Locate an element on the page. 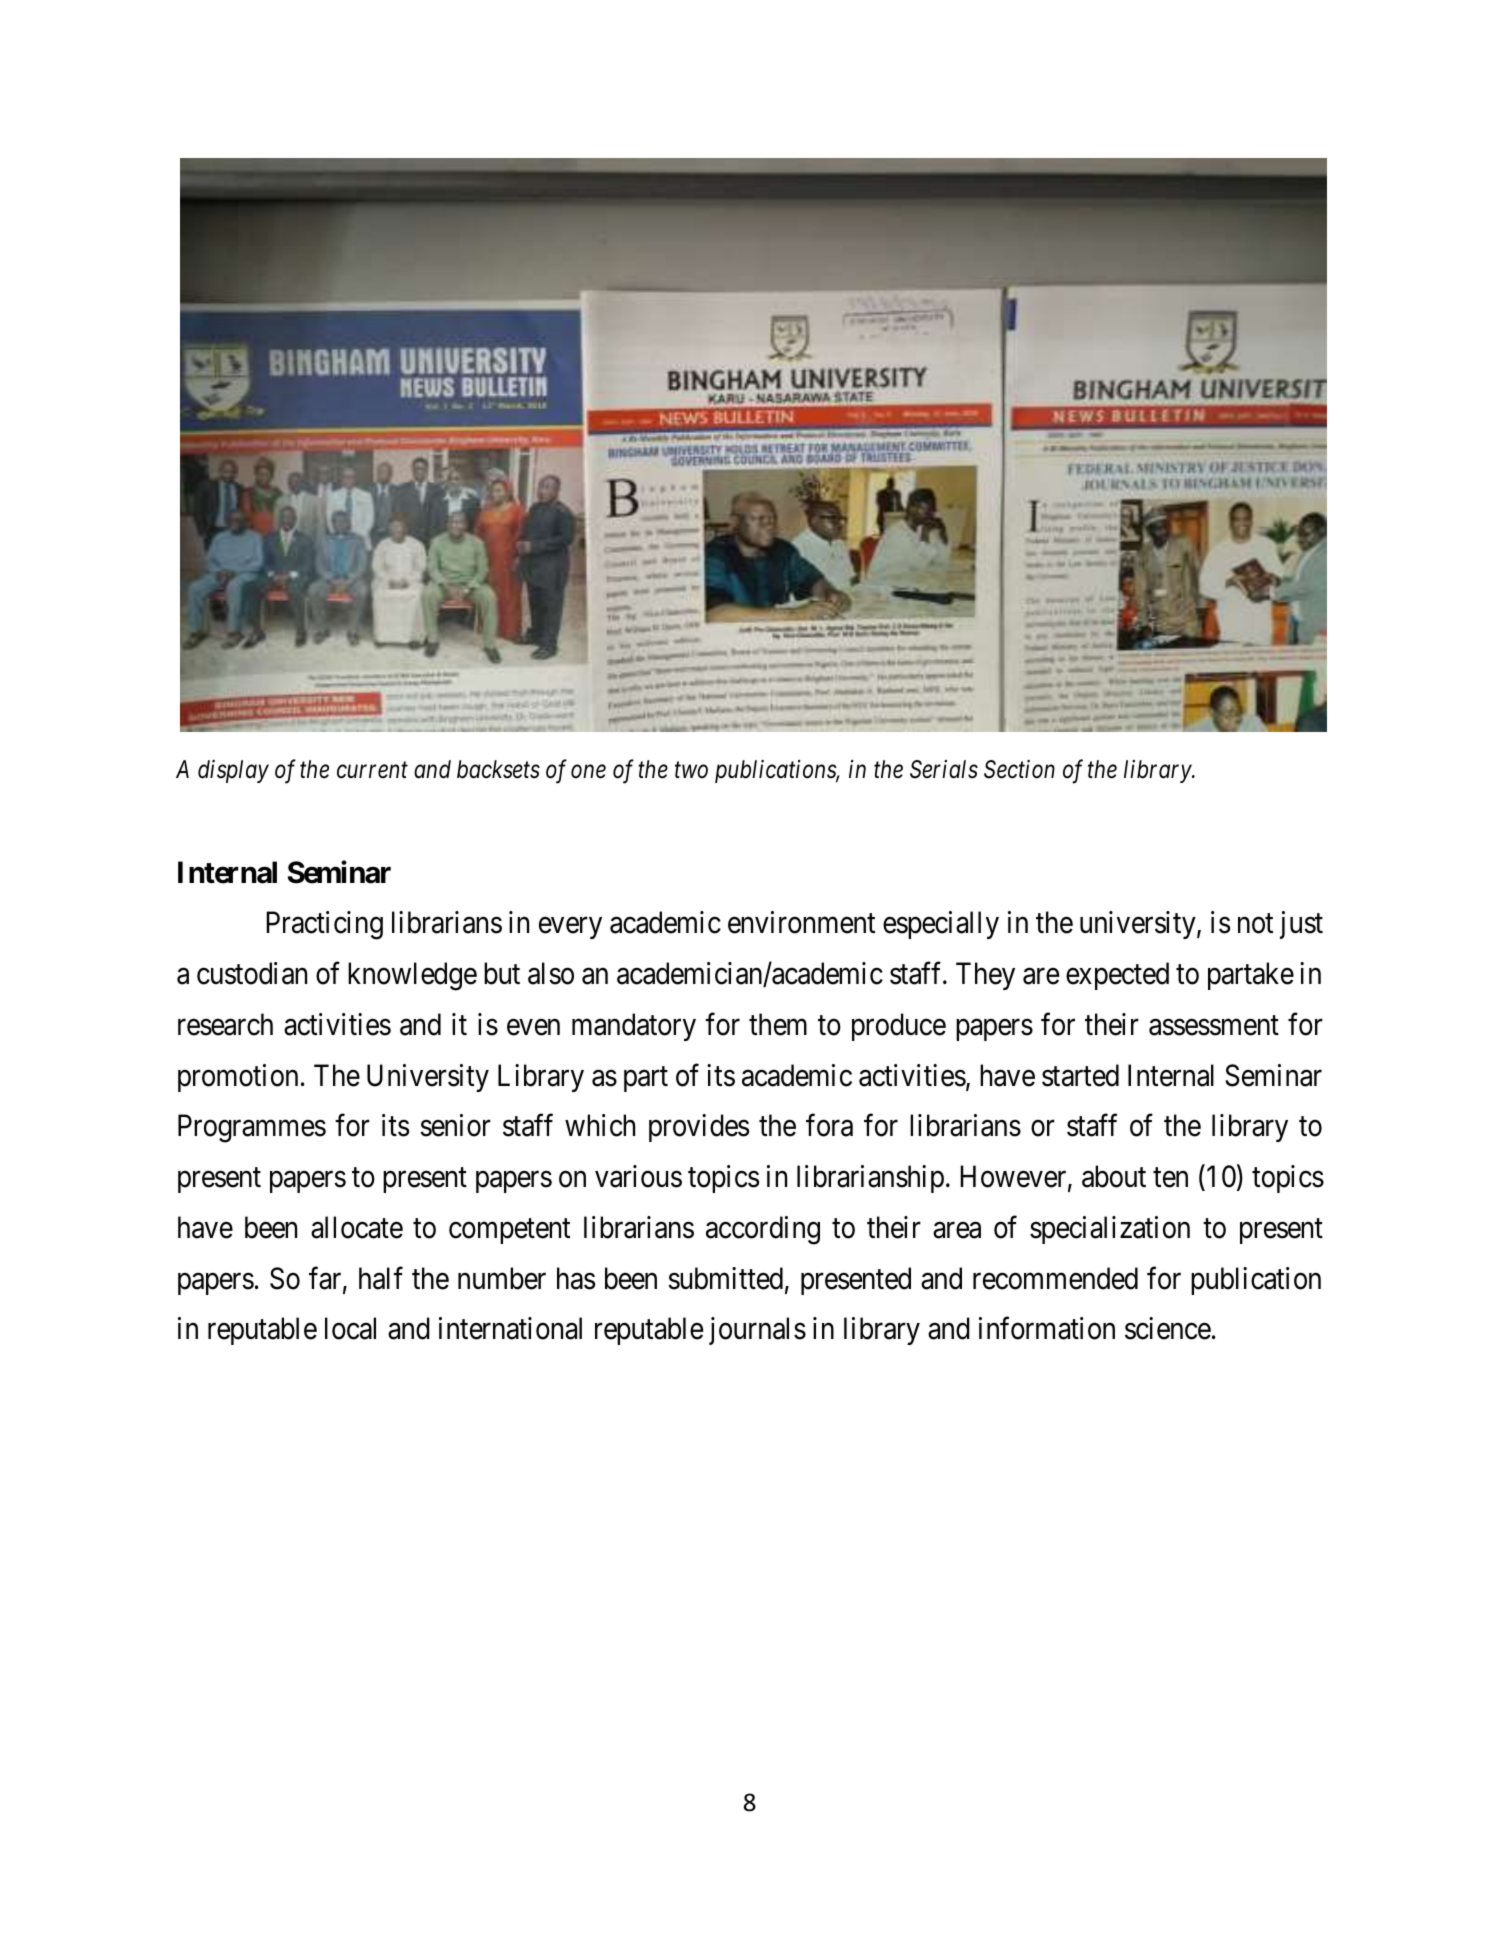 The height and width of the document is (1940, 1499). Section is located at coordinates (1019, 769).
